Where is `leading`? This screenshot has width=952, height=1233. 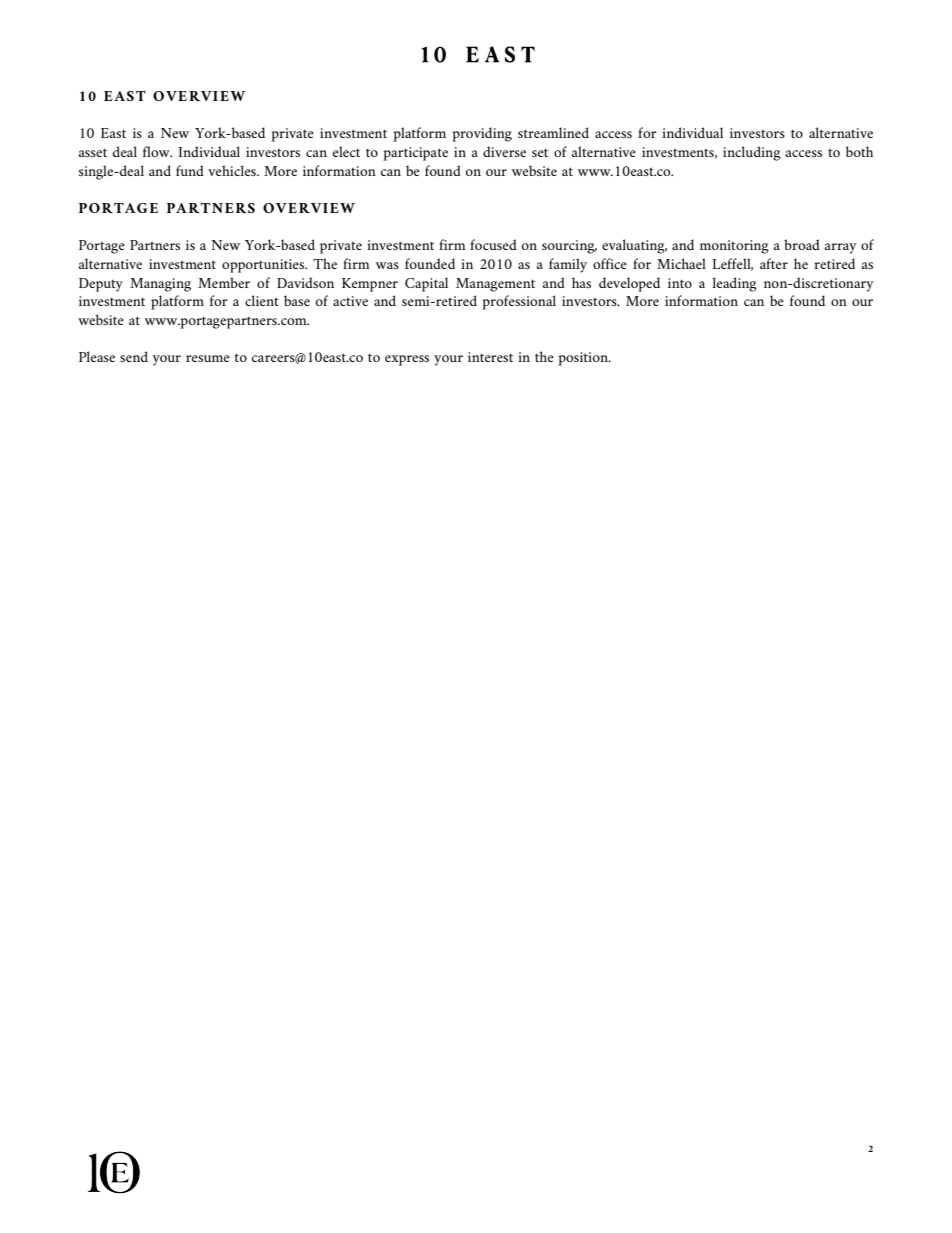 leading is located at coordinates (735, 284).
